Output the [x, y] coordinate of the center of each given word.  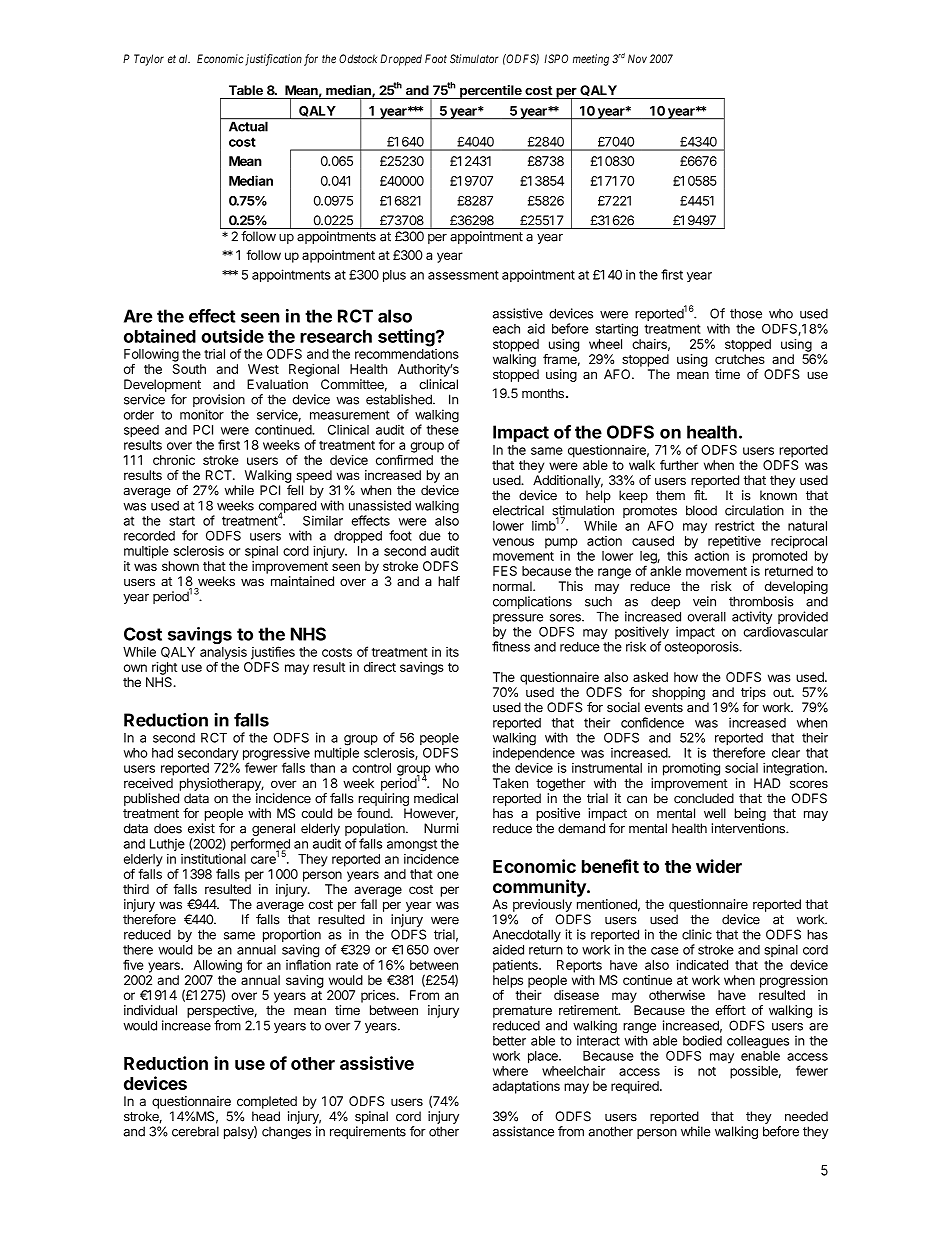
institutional [213, 859]
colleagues [758, 1042]
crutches [740, 359]
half [449, 581]
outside [232, 336]
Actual [248, 125]
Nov [637, 58]
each [506, 329]
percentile [491, 92]
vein [704, 601]
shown [180, 566]
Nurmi [441, 828]
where [510, 1071]
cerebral [195, 1131]
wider [719, 866]
